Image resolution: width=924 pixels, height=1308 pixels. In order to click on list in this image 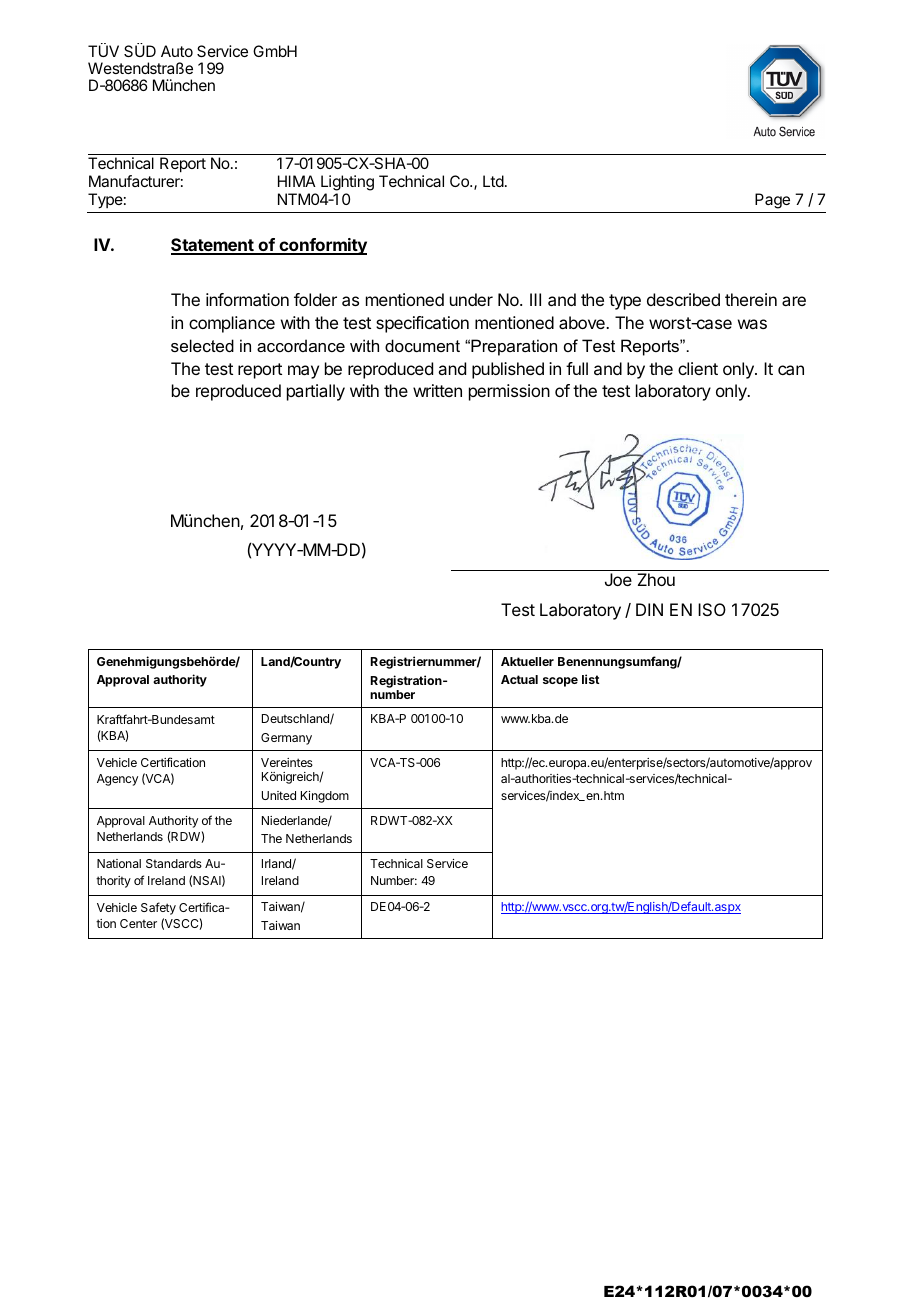, I will do `click(591, 679)`.
